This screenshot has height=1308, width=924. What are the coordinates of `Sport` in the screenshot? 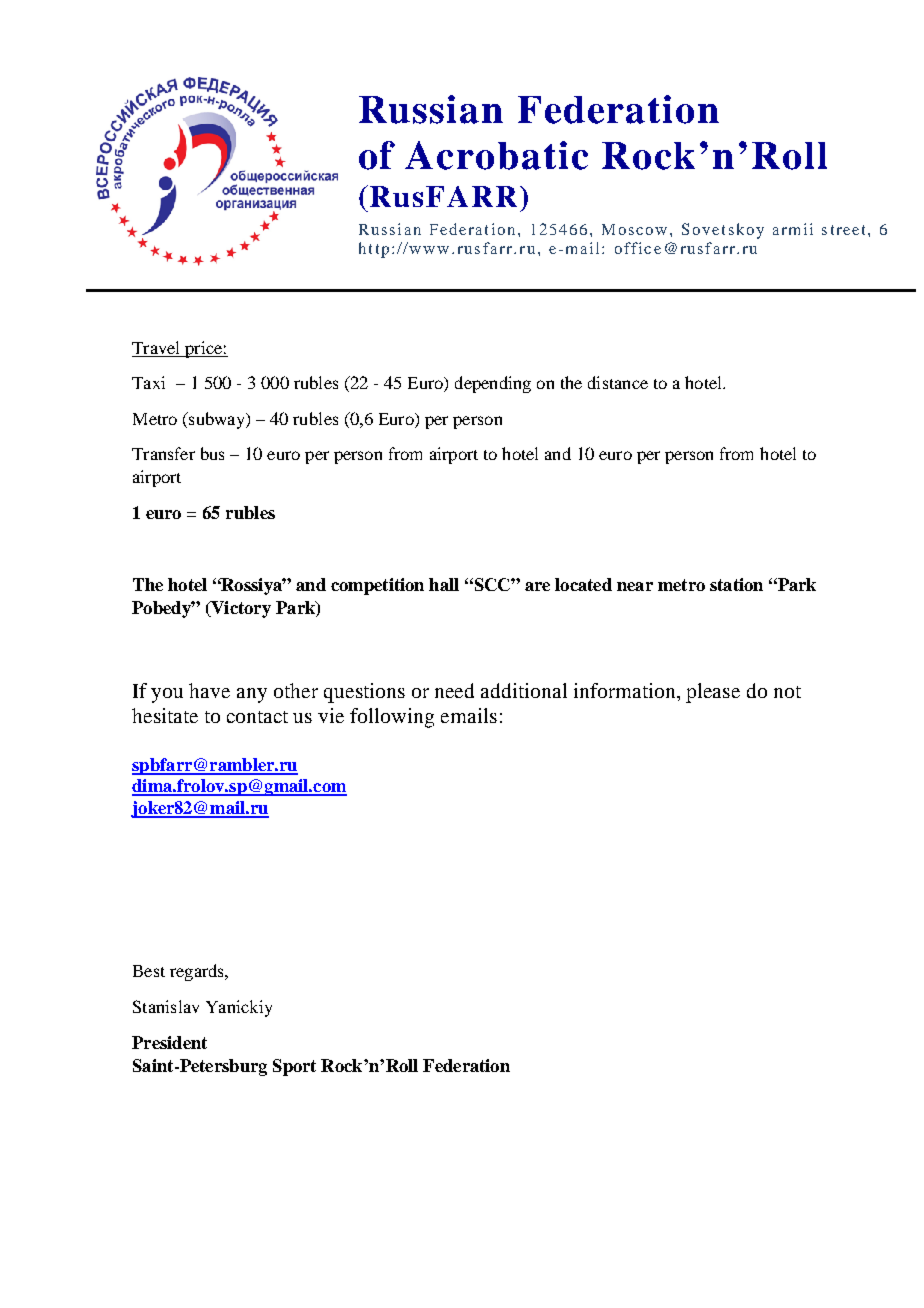 It's located at (294, 1067).
